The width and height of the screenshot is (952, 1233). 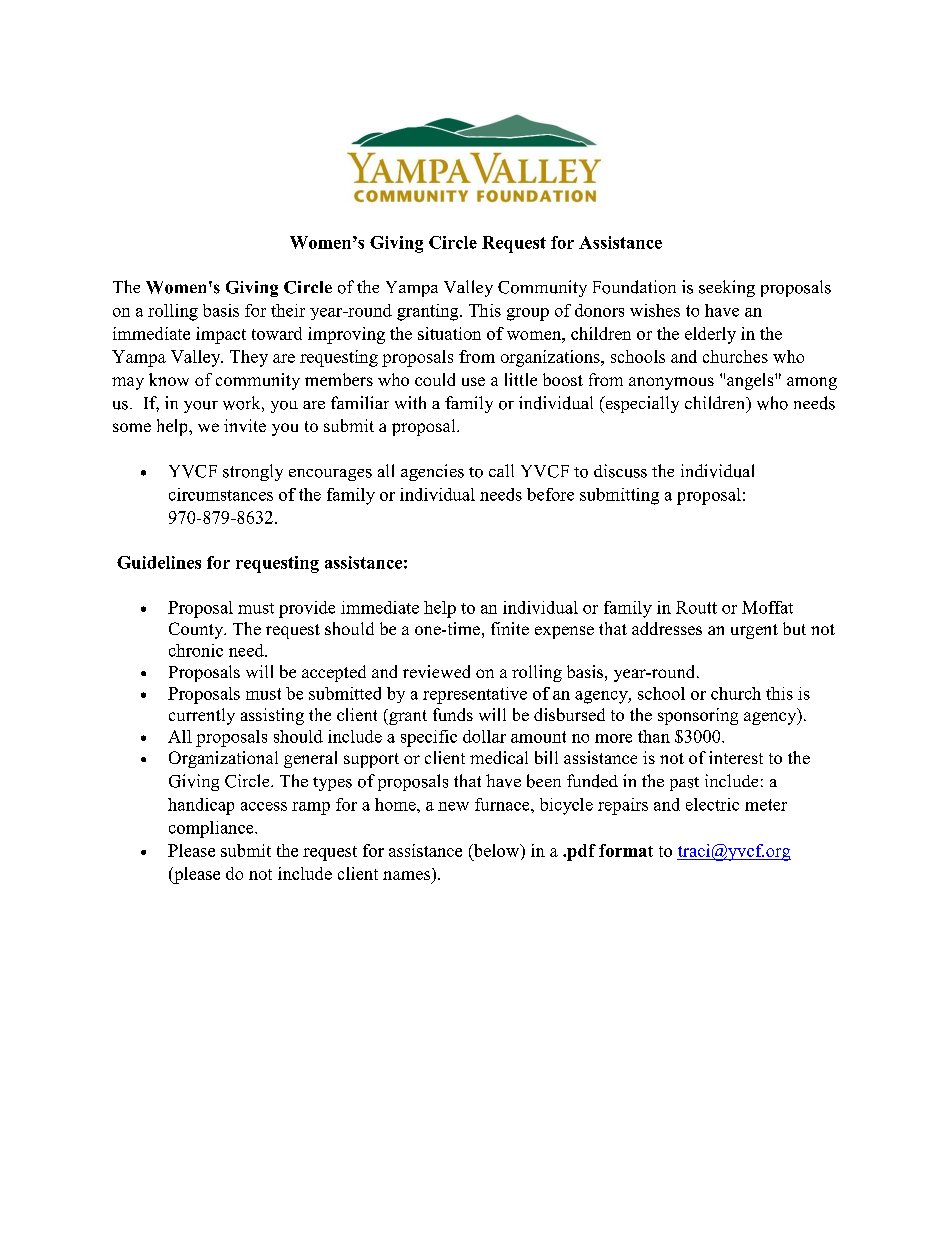 What do you see at coordinates (221, 335) in the screenshot?
I see `impact` at bounding box center [221, 335].
